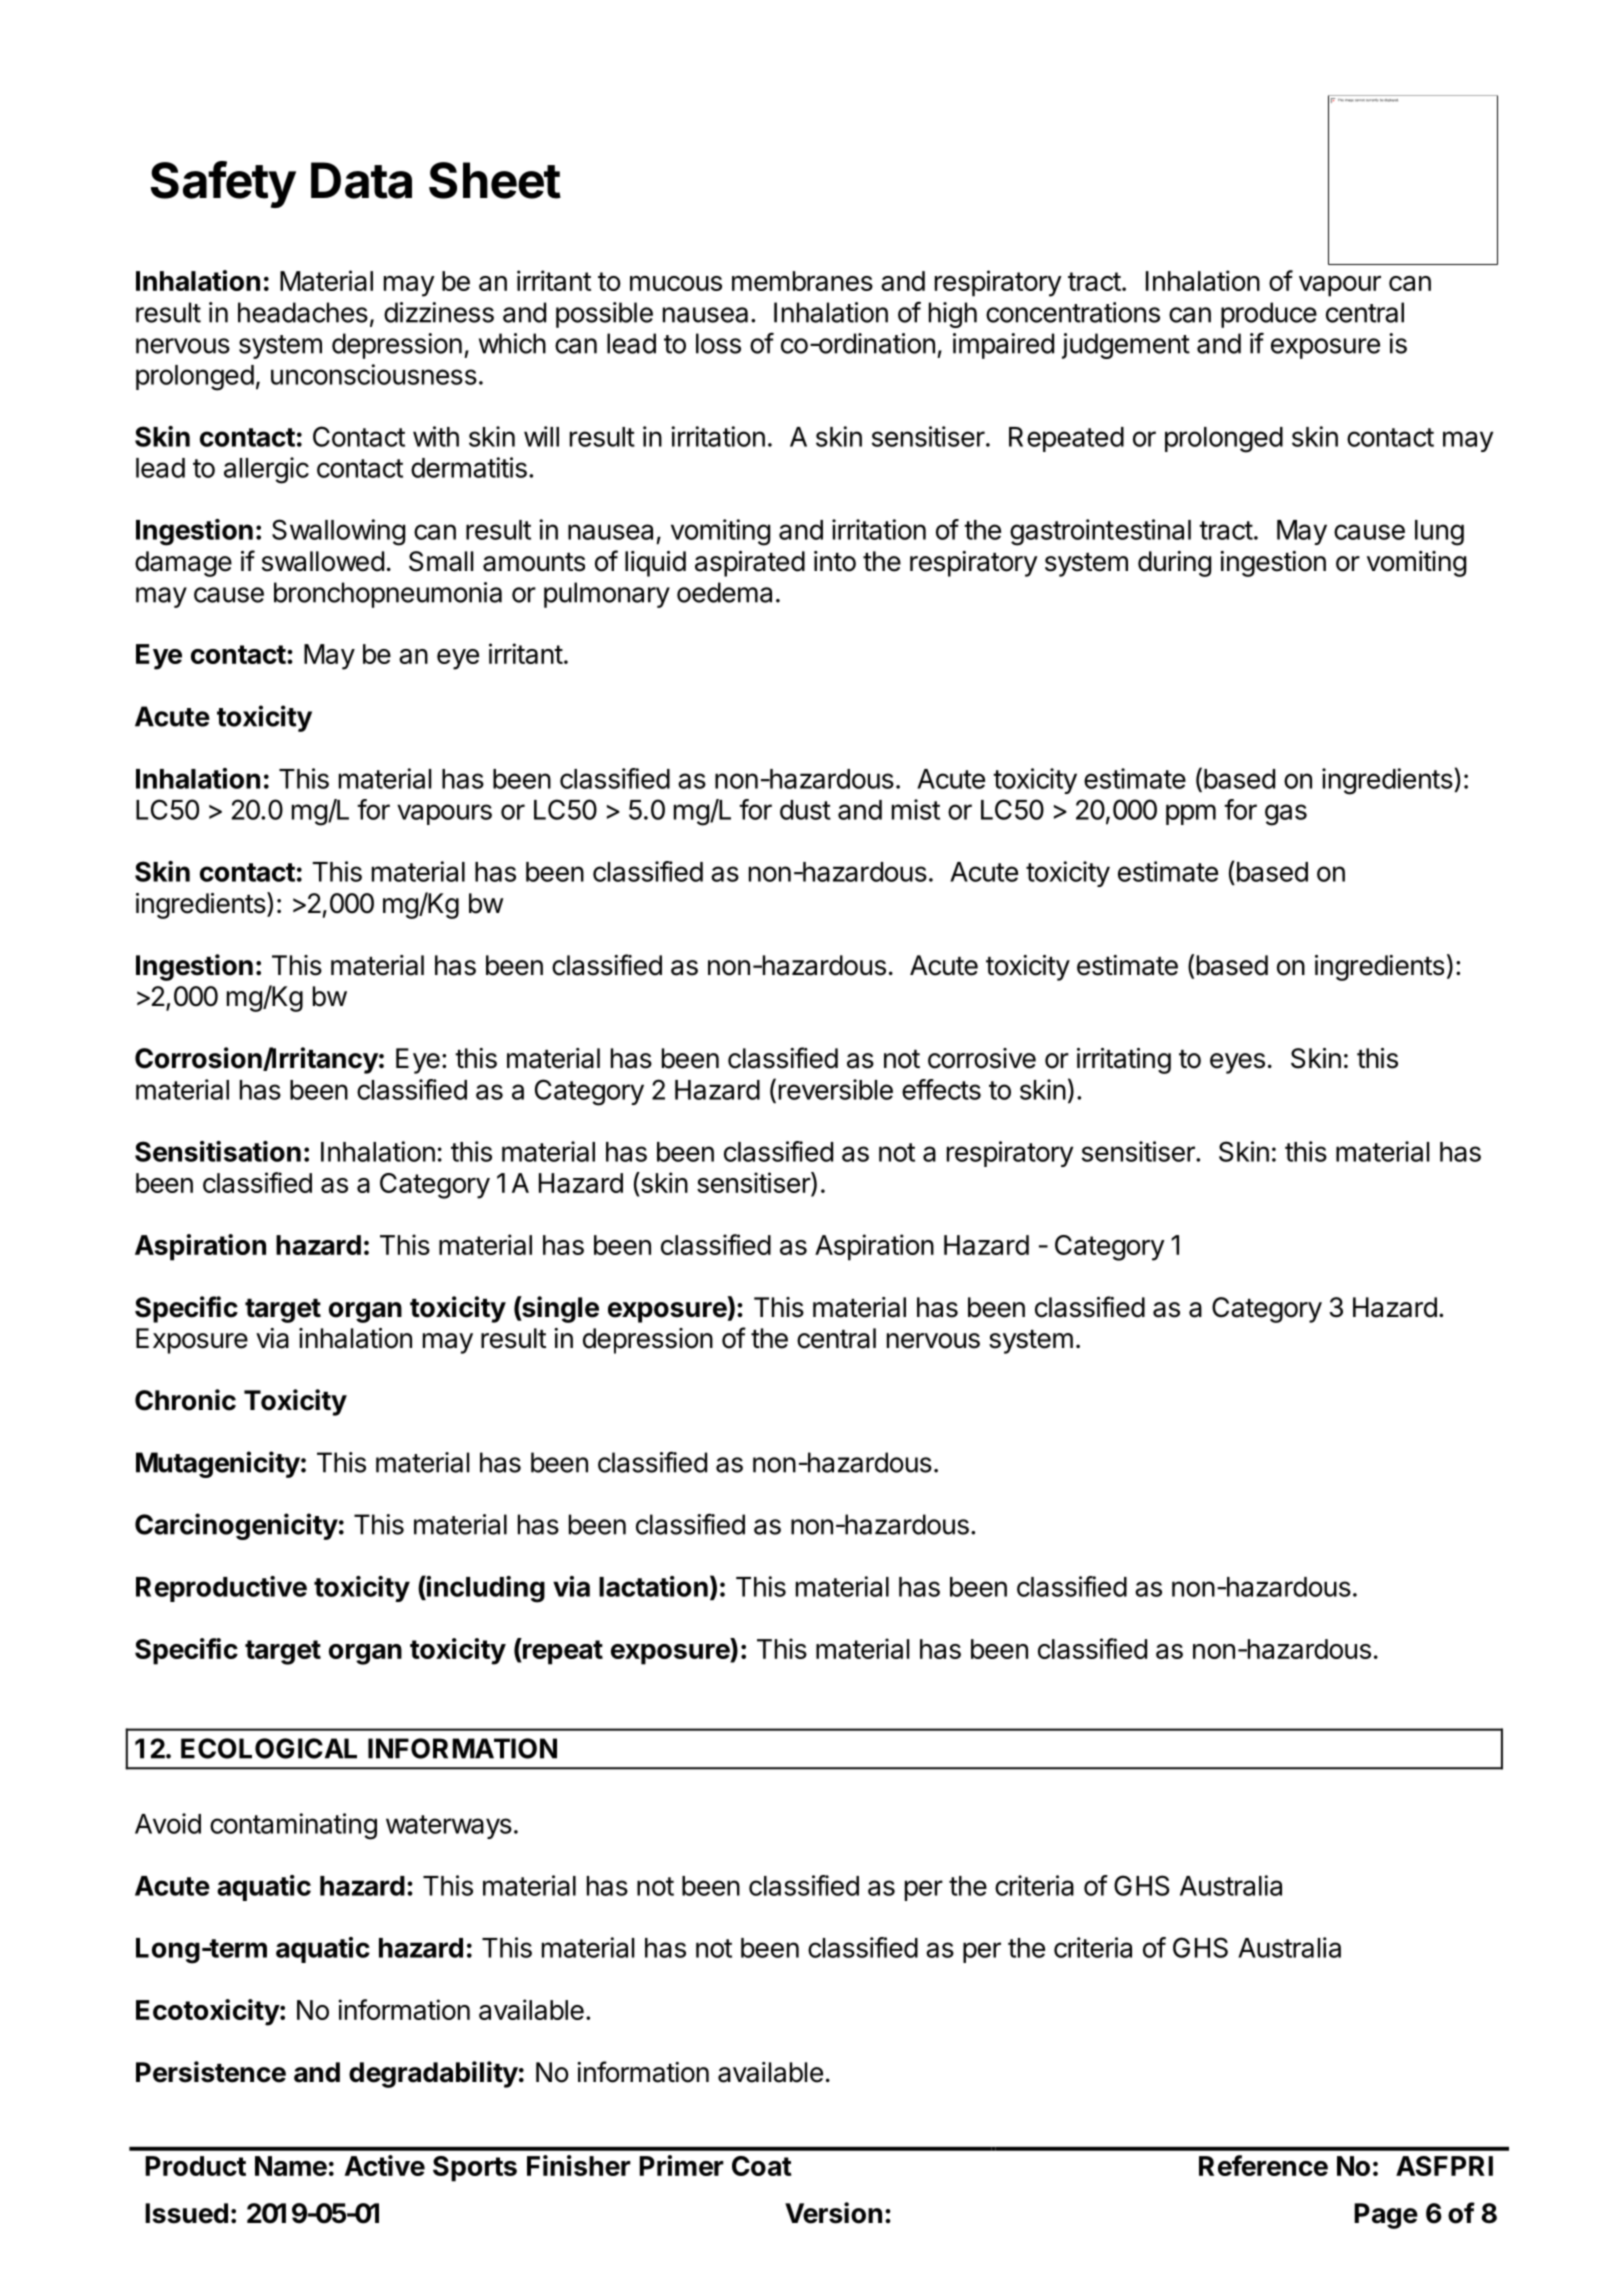 The image size is (1609, 2276). Describe the element at coordinates (802, 281) in the image. I see `membranes` at that location.
